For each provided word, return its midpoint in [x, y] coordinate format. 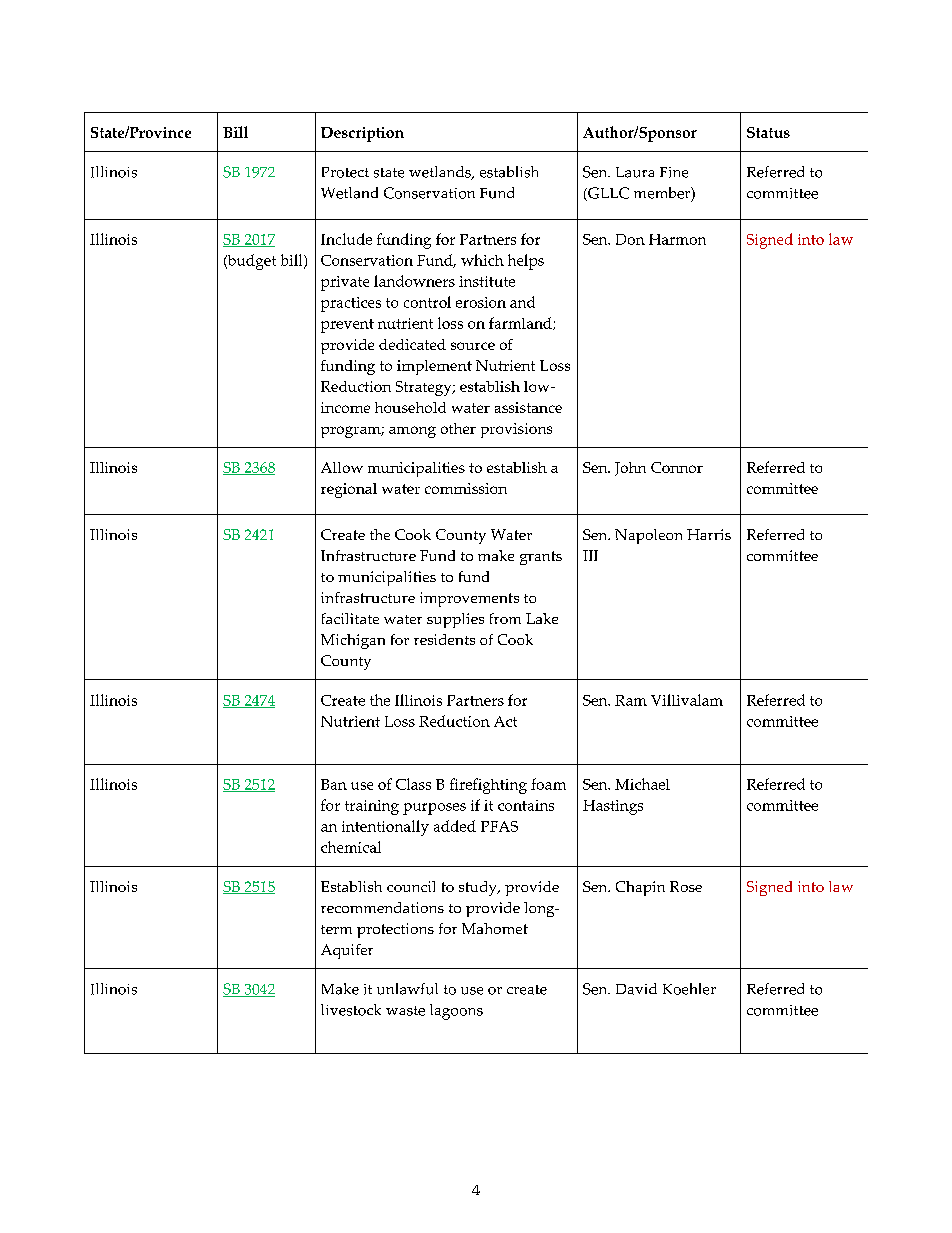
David [636, 989]
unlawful [407, 989]
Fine [674, 172]
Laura [635, 172]
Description [362, 134]
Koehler [689, 989]
